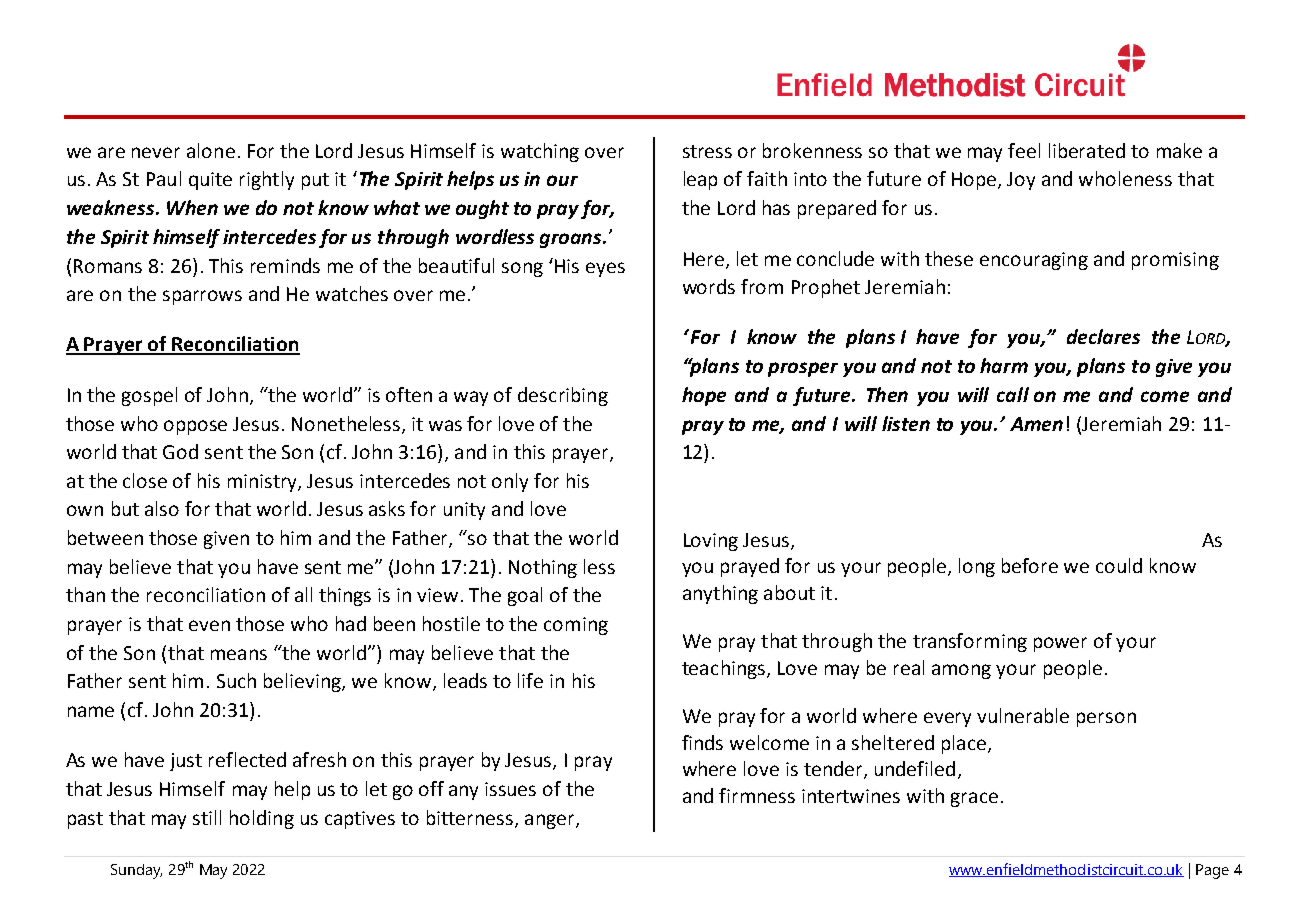  I want to click on gospel, so click(149, 396).
